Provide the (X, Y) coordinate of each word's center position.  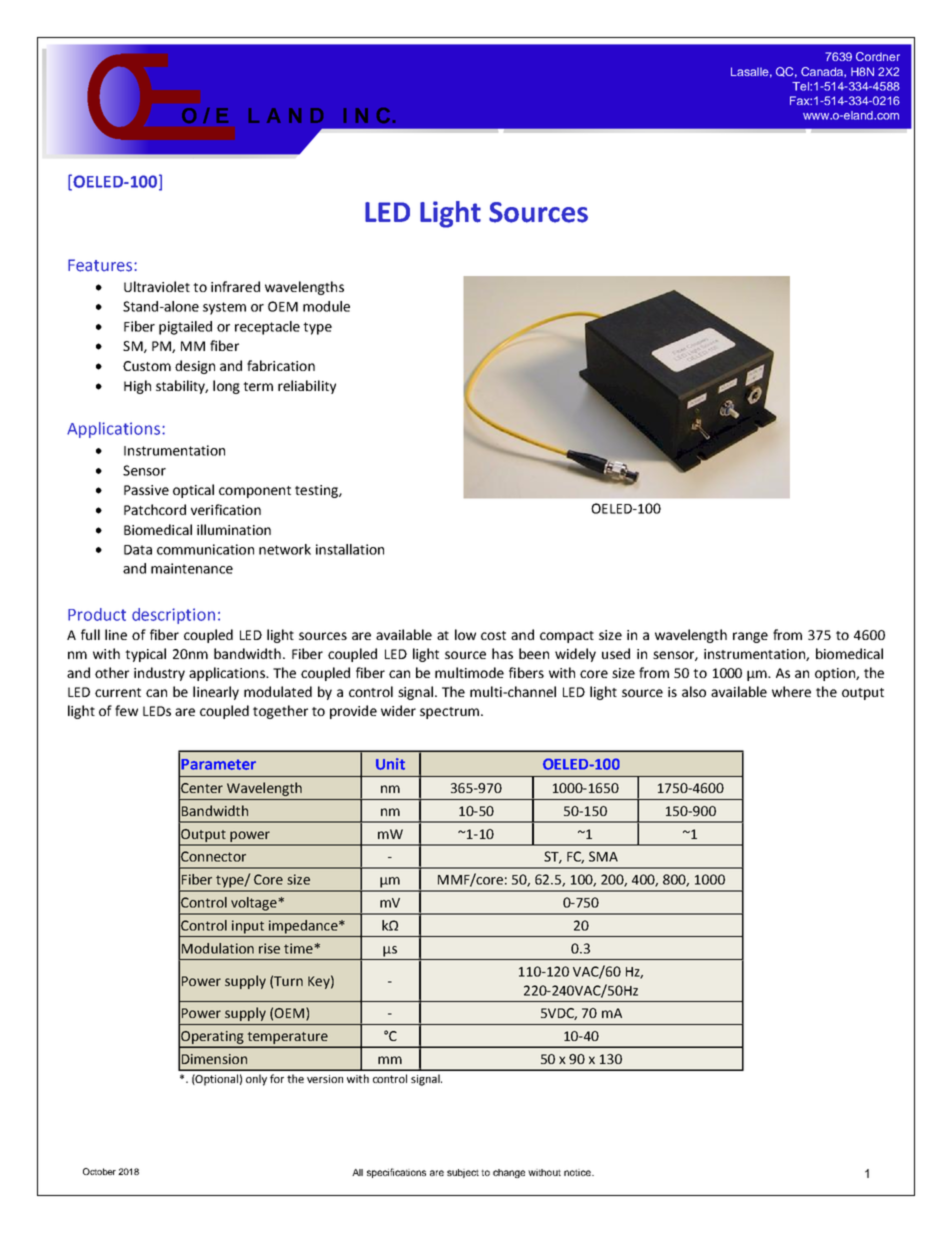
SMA (603, 856)
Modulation (218, 948)
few (126, 710)
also (694, 691)
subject (463, 1173)
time (299, 948)
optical (193, 491)
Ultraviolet (157, 286)
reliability (307, 387)
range (750, 637)
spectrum (449, 713)
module (326, 306)
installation (350, 549)
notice (578, 1172)
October (99, 1171)
